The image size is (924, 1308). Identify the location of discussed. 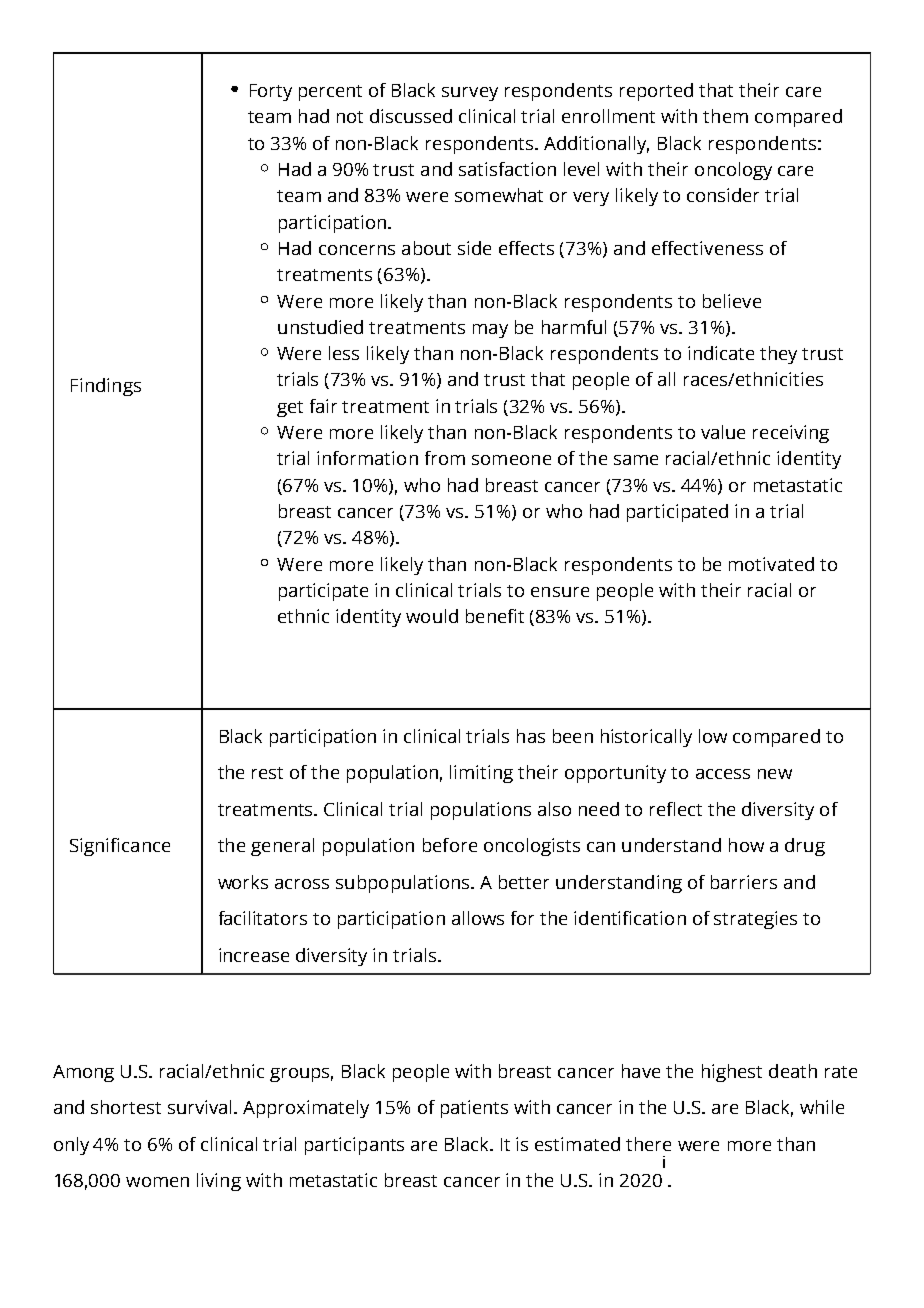
(411, 116).
